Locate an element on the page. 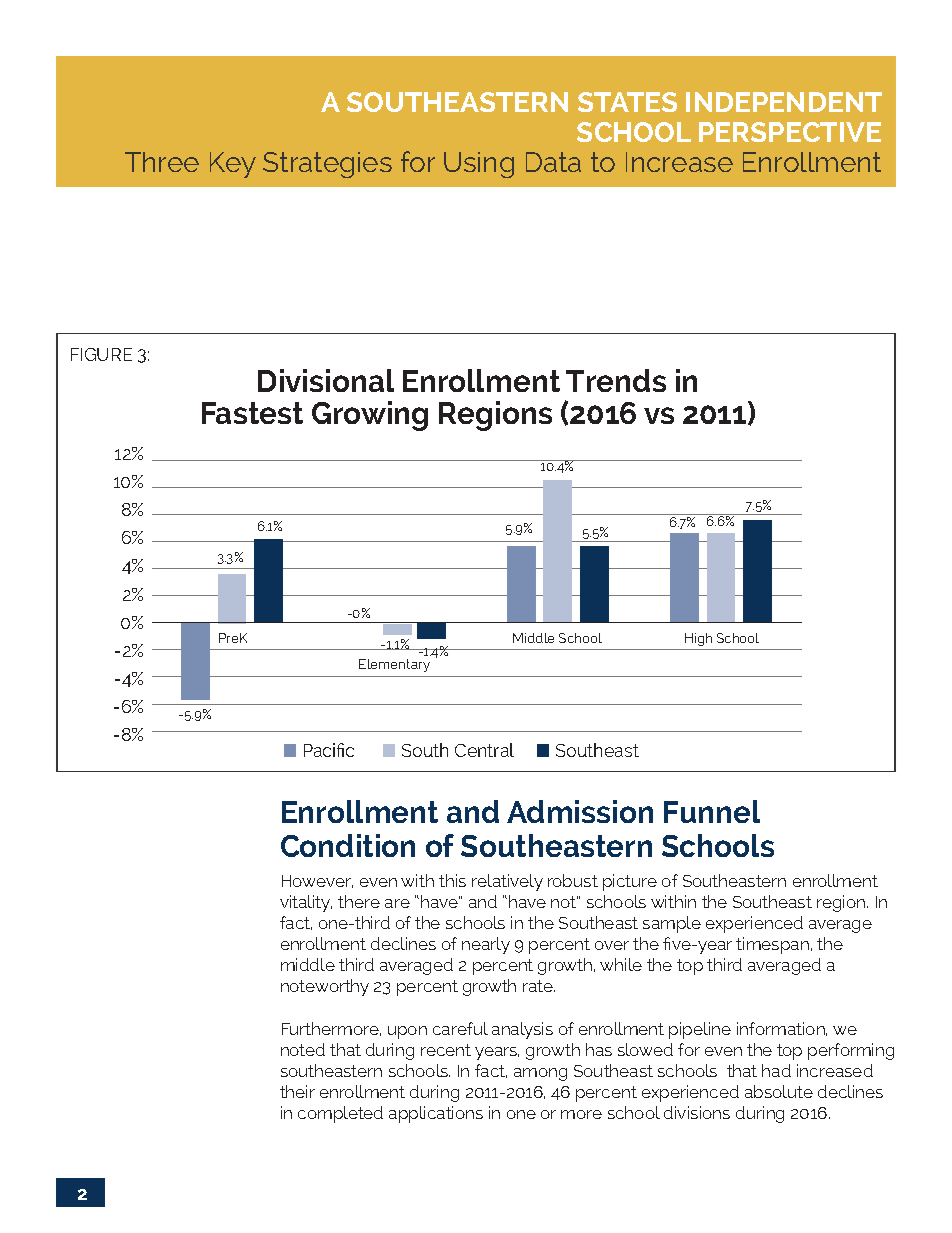 Image resolution: width=952 pixels, height=1233 pixels. Trends is located at coordinates (616, 380).
